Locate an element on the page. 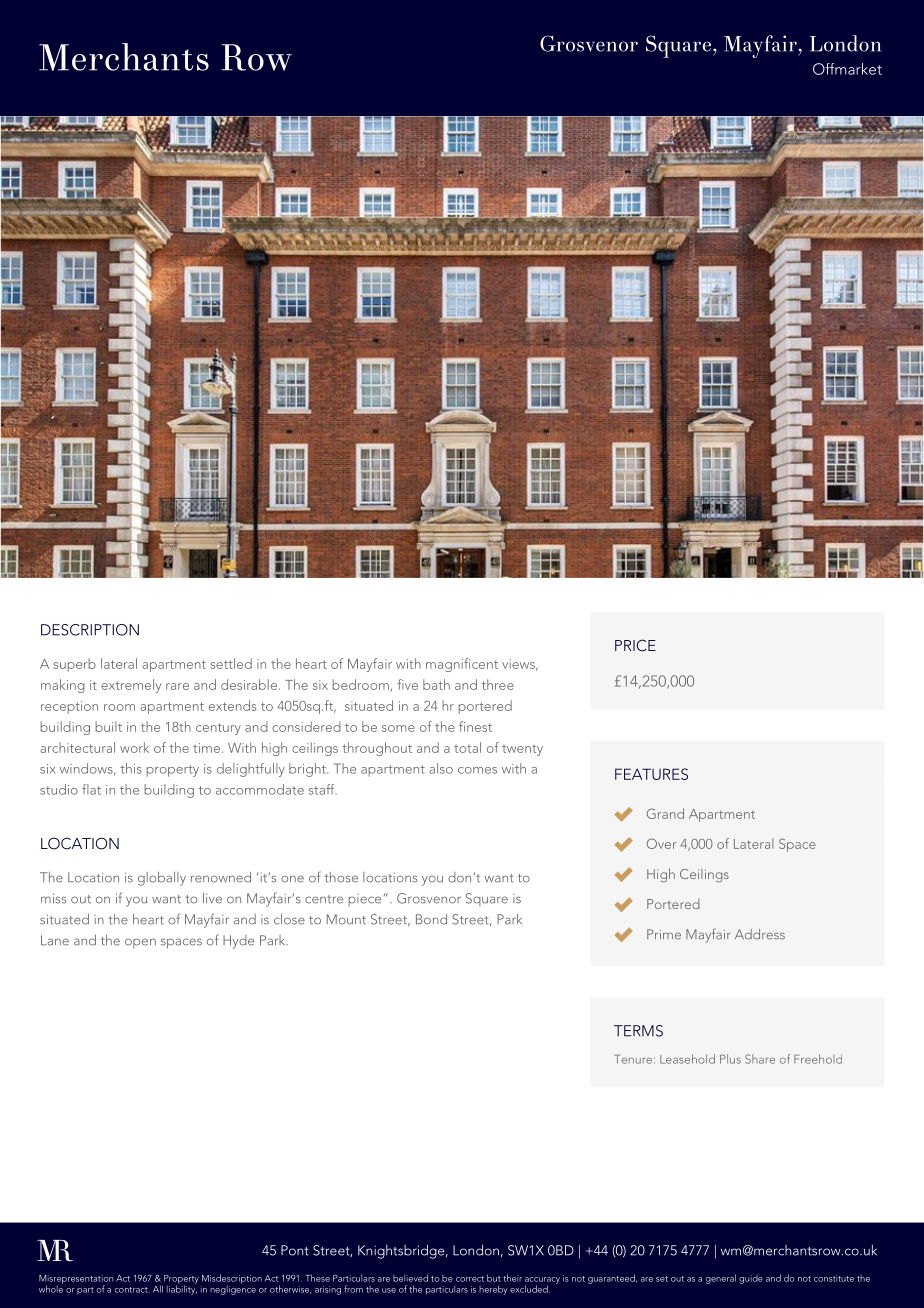 This image has height=1308, width=924. contract is located at coordinates (132, 1290).
